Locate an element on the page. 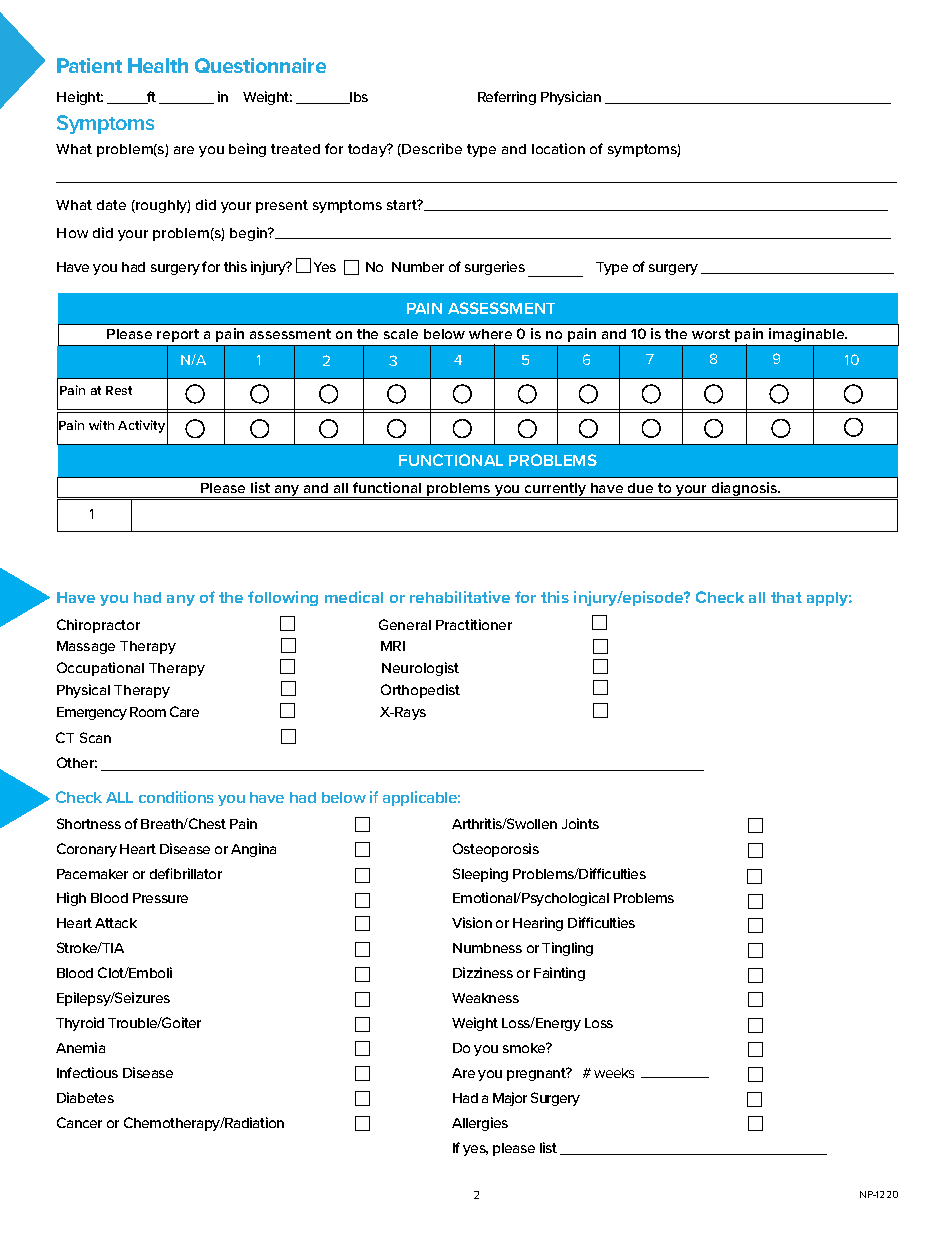 The height and width of the page is (1233, 952). weeks is located at coordinates (614, 1073).
